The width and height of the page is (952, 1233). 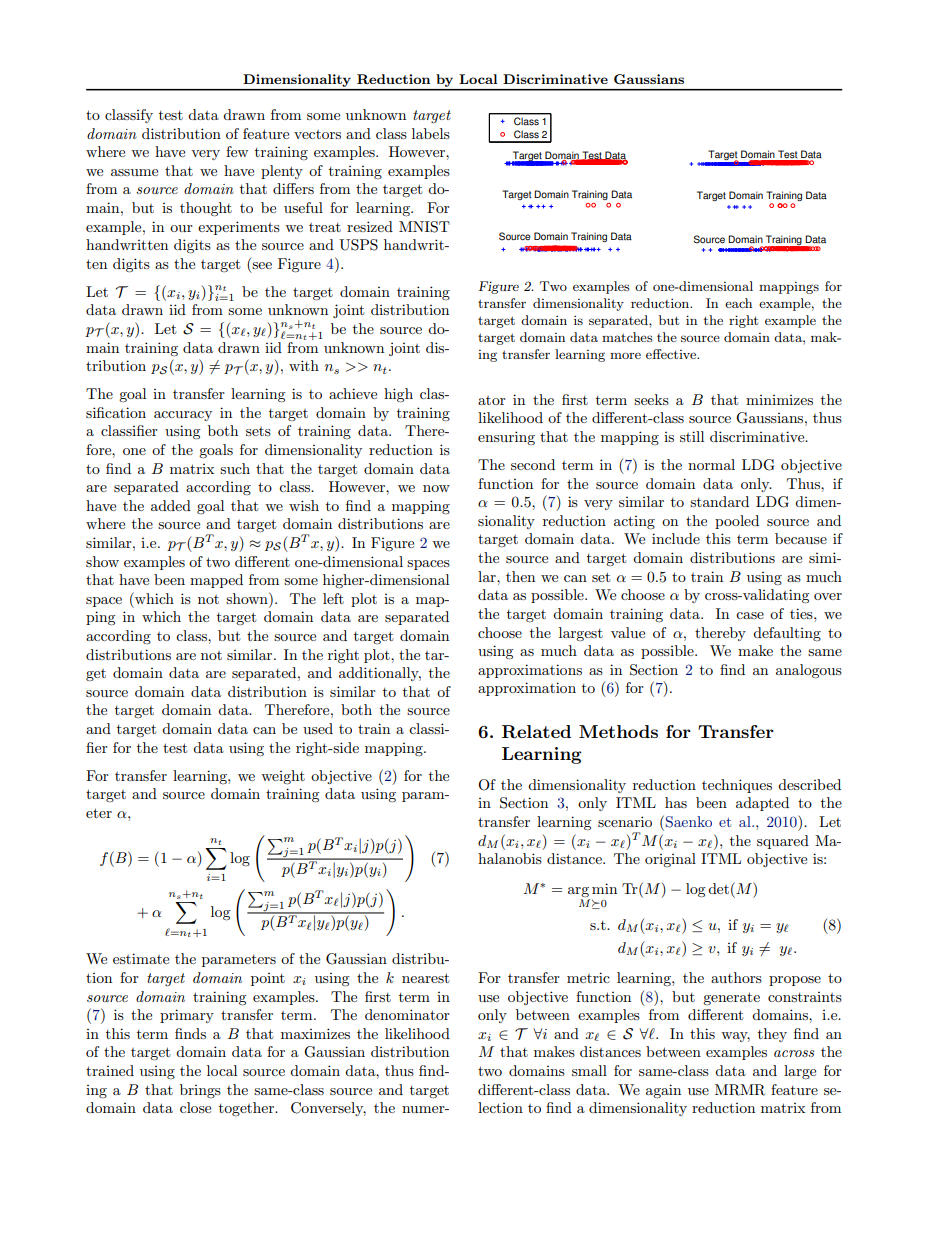 What do you see at coordinates (737, 786) in the page?
I see `techniques` at bounding box center [737, 786].
